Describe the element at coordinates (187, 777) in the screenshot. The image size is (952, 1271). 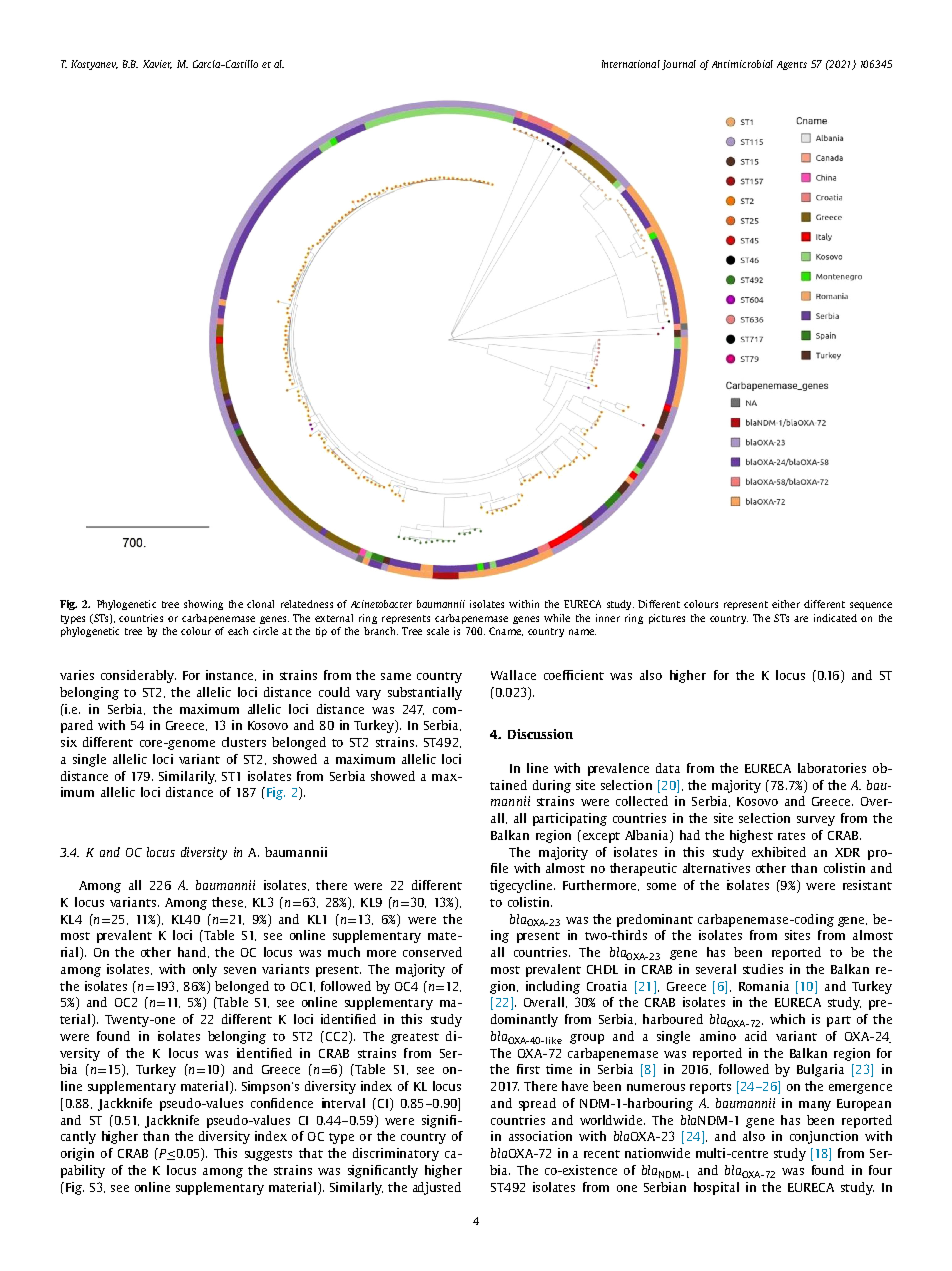
I see `Similarily` at that location.
